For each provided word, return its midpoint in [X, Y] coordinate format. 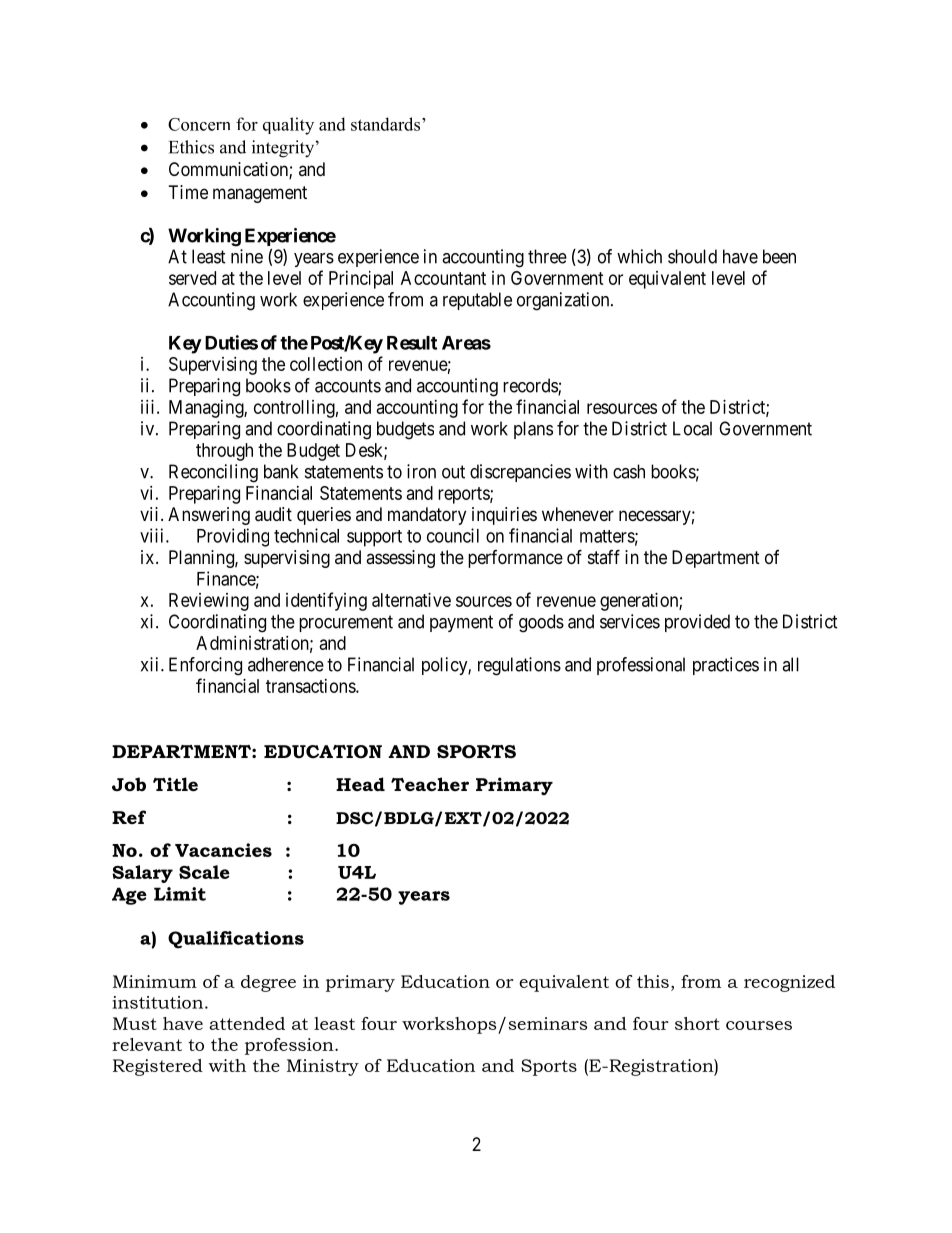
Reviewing [209, 602]
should [692, 256]
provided [697, 623]
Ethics [191, 147]
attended [247, 1023]
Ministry [323, 1067]
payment [461, 623]
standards [387, 124]
